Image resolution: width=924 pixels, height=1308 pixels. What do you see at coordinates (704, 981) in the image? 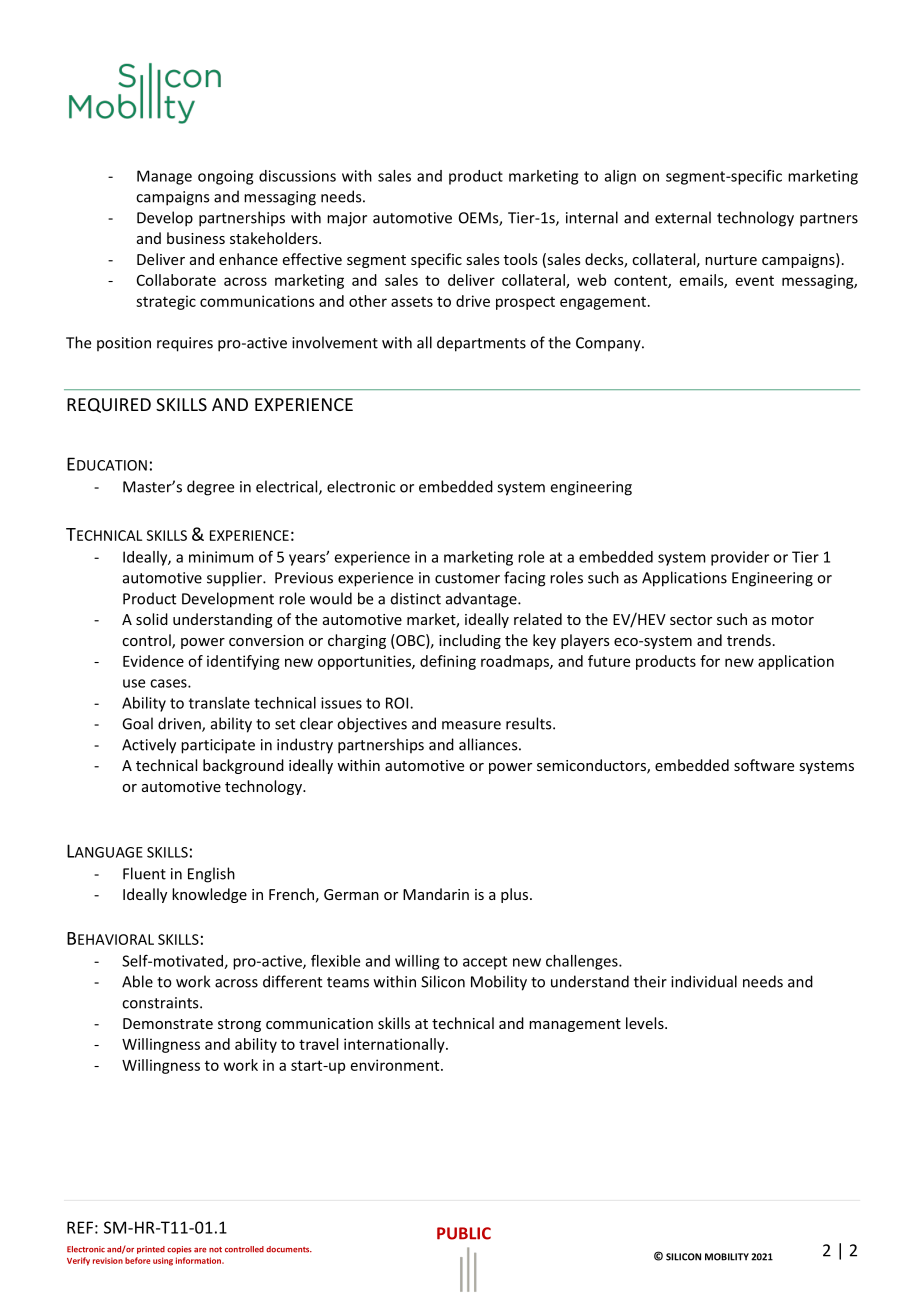
I see `individual` at bounding box center [704, 981].
